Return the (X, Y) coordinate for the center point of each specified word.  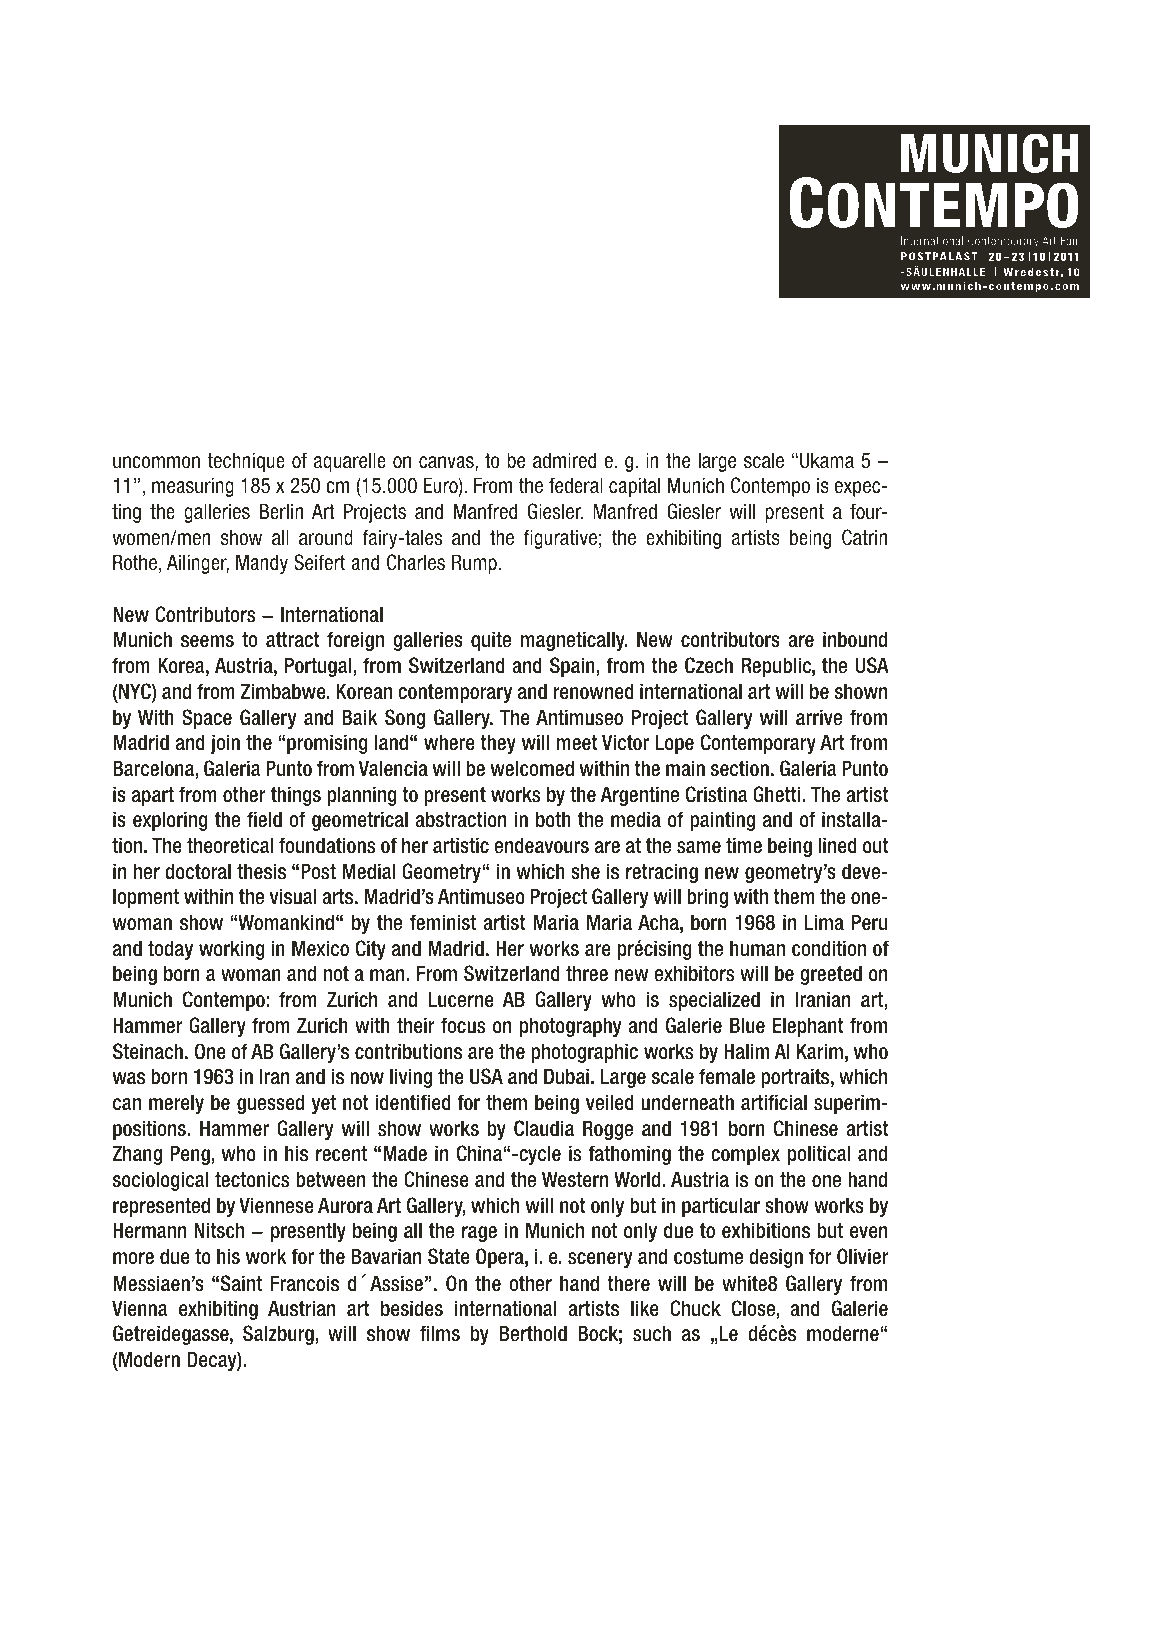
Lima (824, 922)
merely (176, 1104)
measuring (193, 487)
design (776, 1258)
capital (634, 487)
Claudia (544, 1128)
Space (207, 719)
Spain (572, 667)
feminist (443, 922)
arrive (819, 717)
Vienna (140, 1308)
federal (576, 485)
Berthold (533, 1333)
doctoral (198, 871)
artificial (774, 1102)
